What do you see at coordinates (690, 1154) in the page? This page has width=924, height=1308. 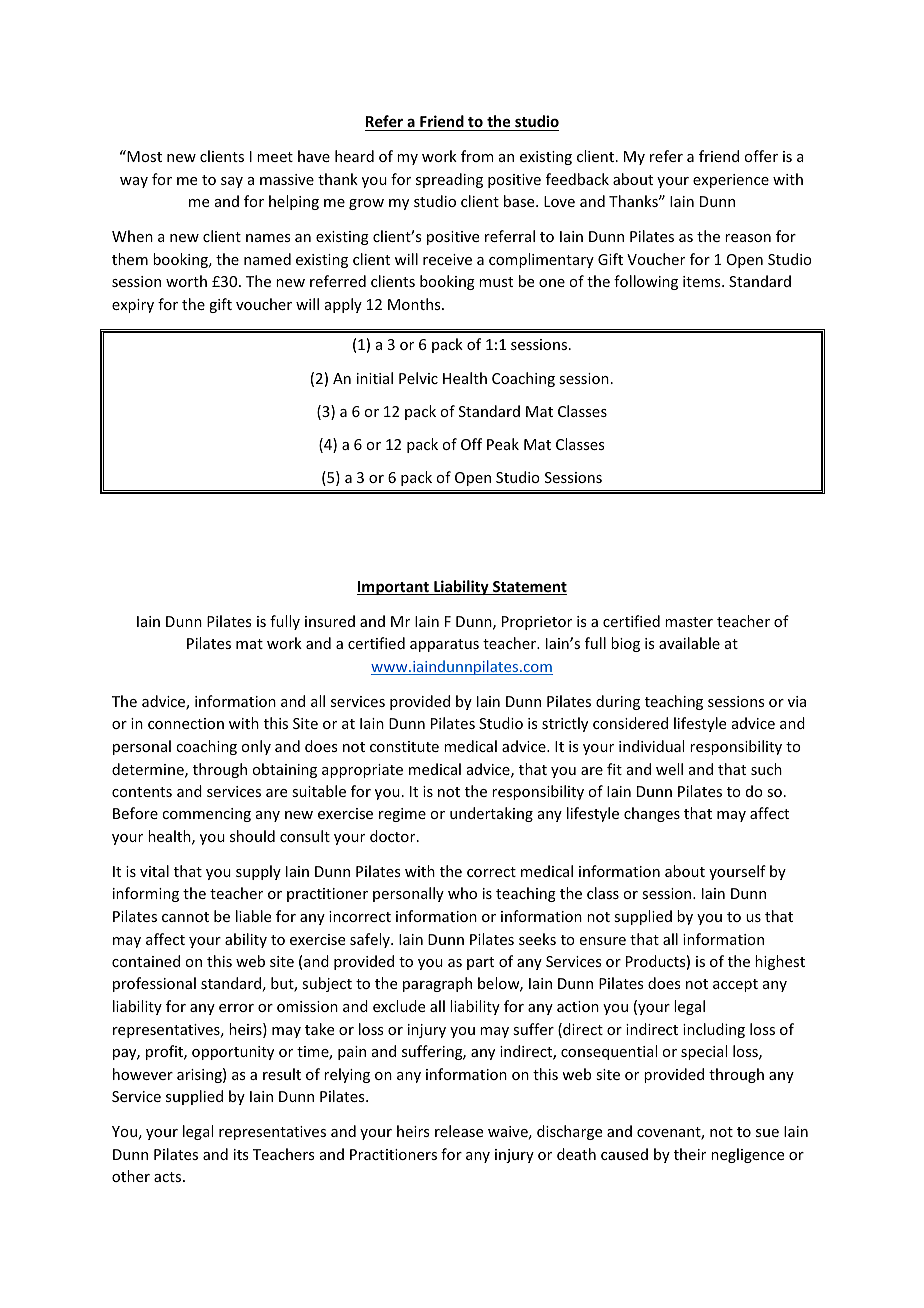 I see `their` at bounding box center [690, 1154].
